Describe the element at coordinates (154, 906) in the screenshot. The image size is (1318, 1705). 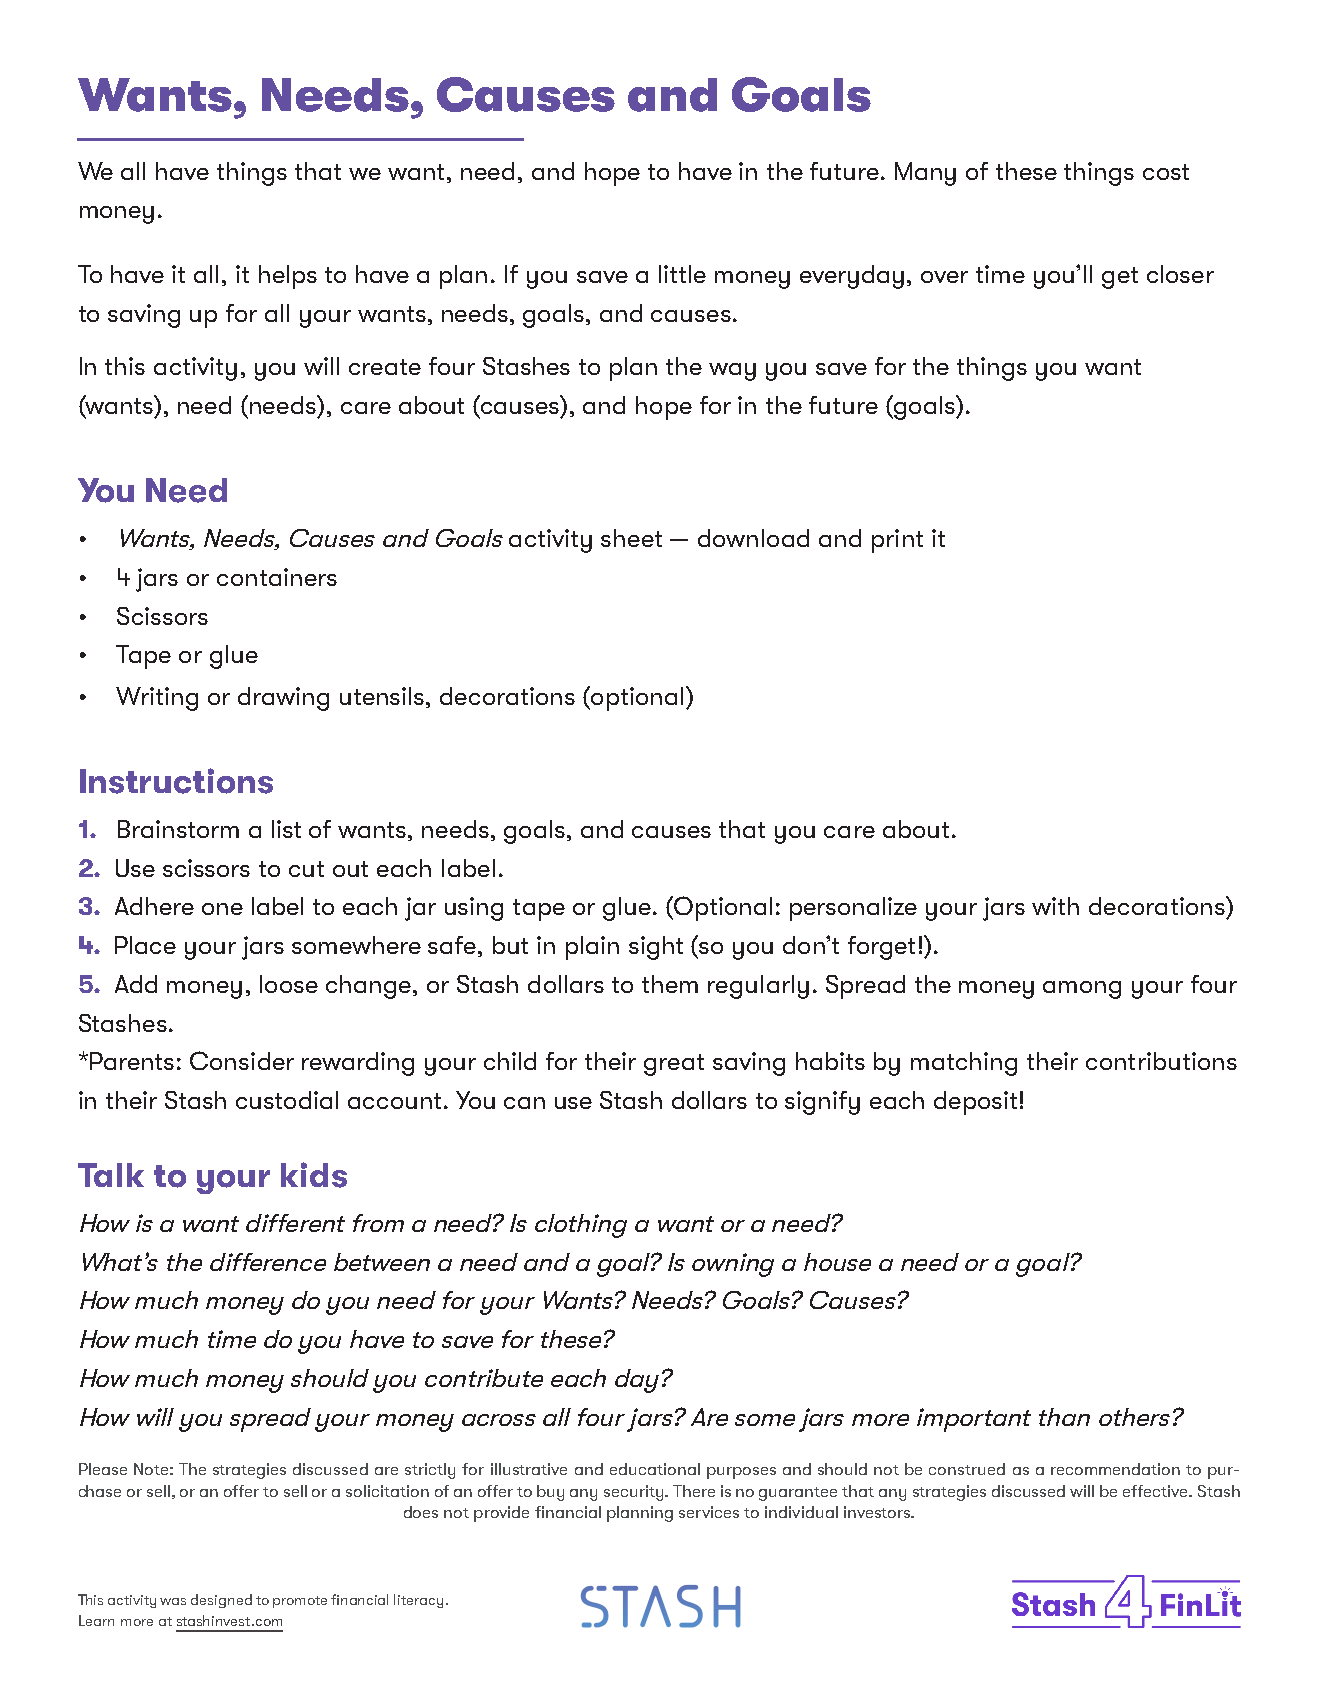
I see `Adhere` at that location.
